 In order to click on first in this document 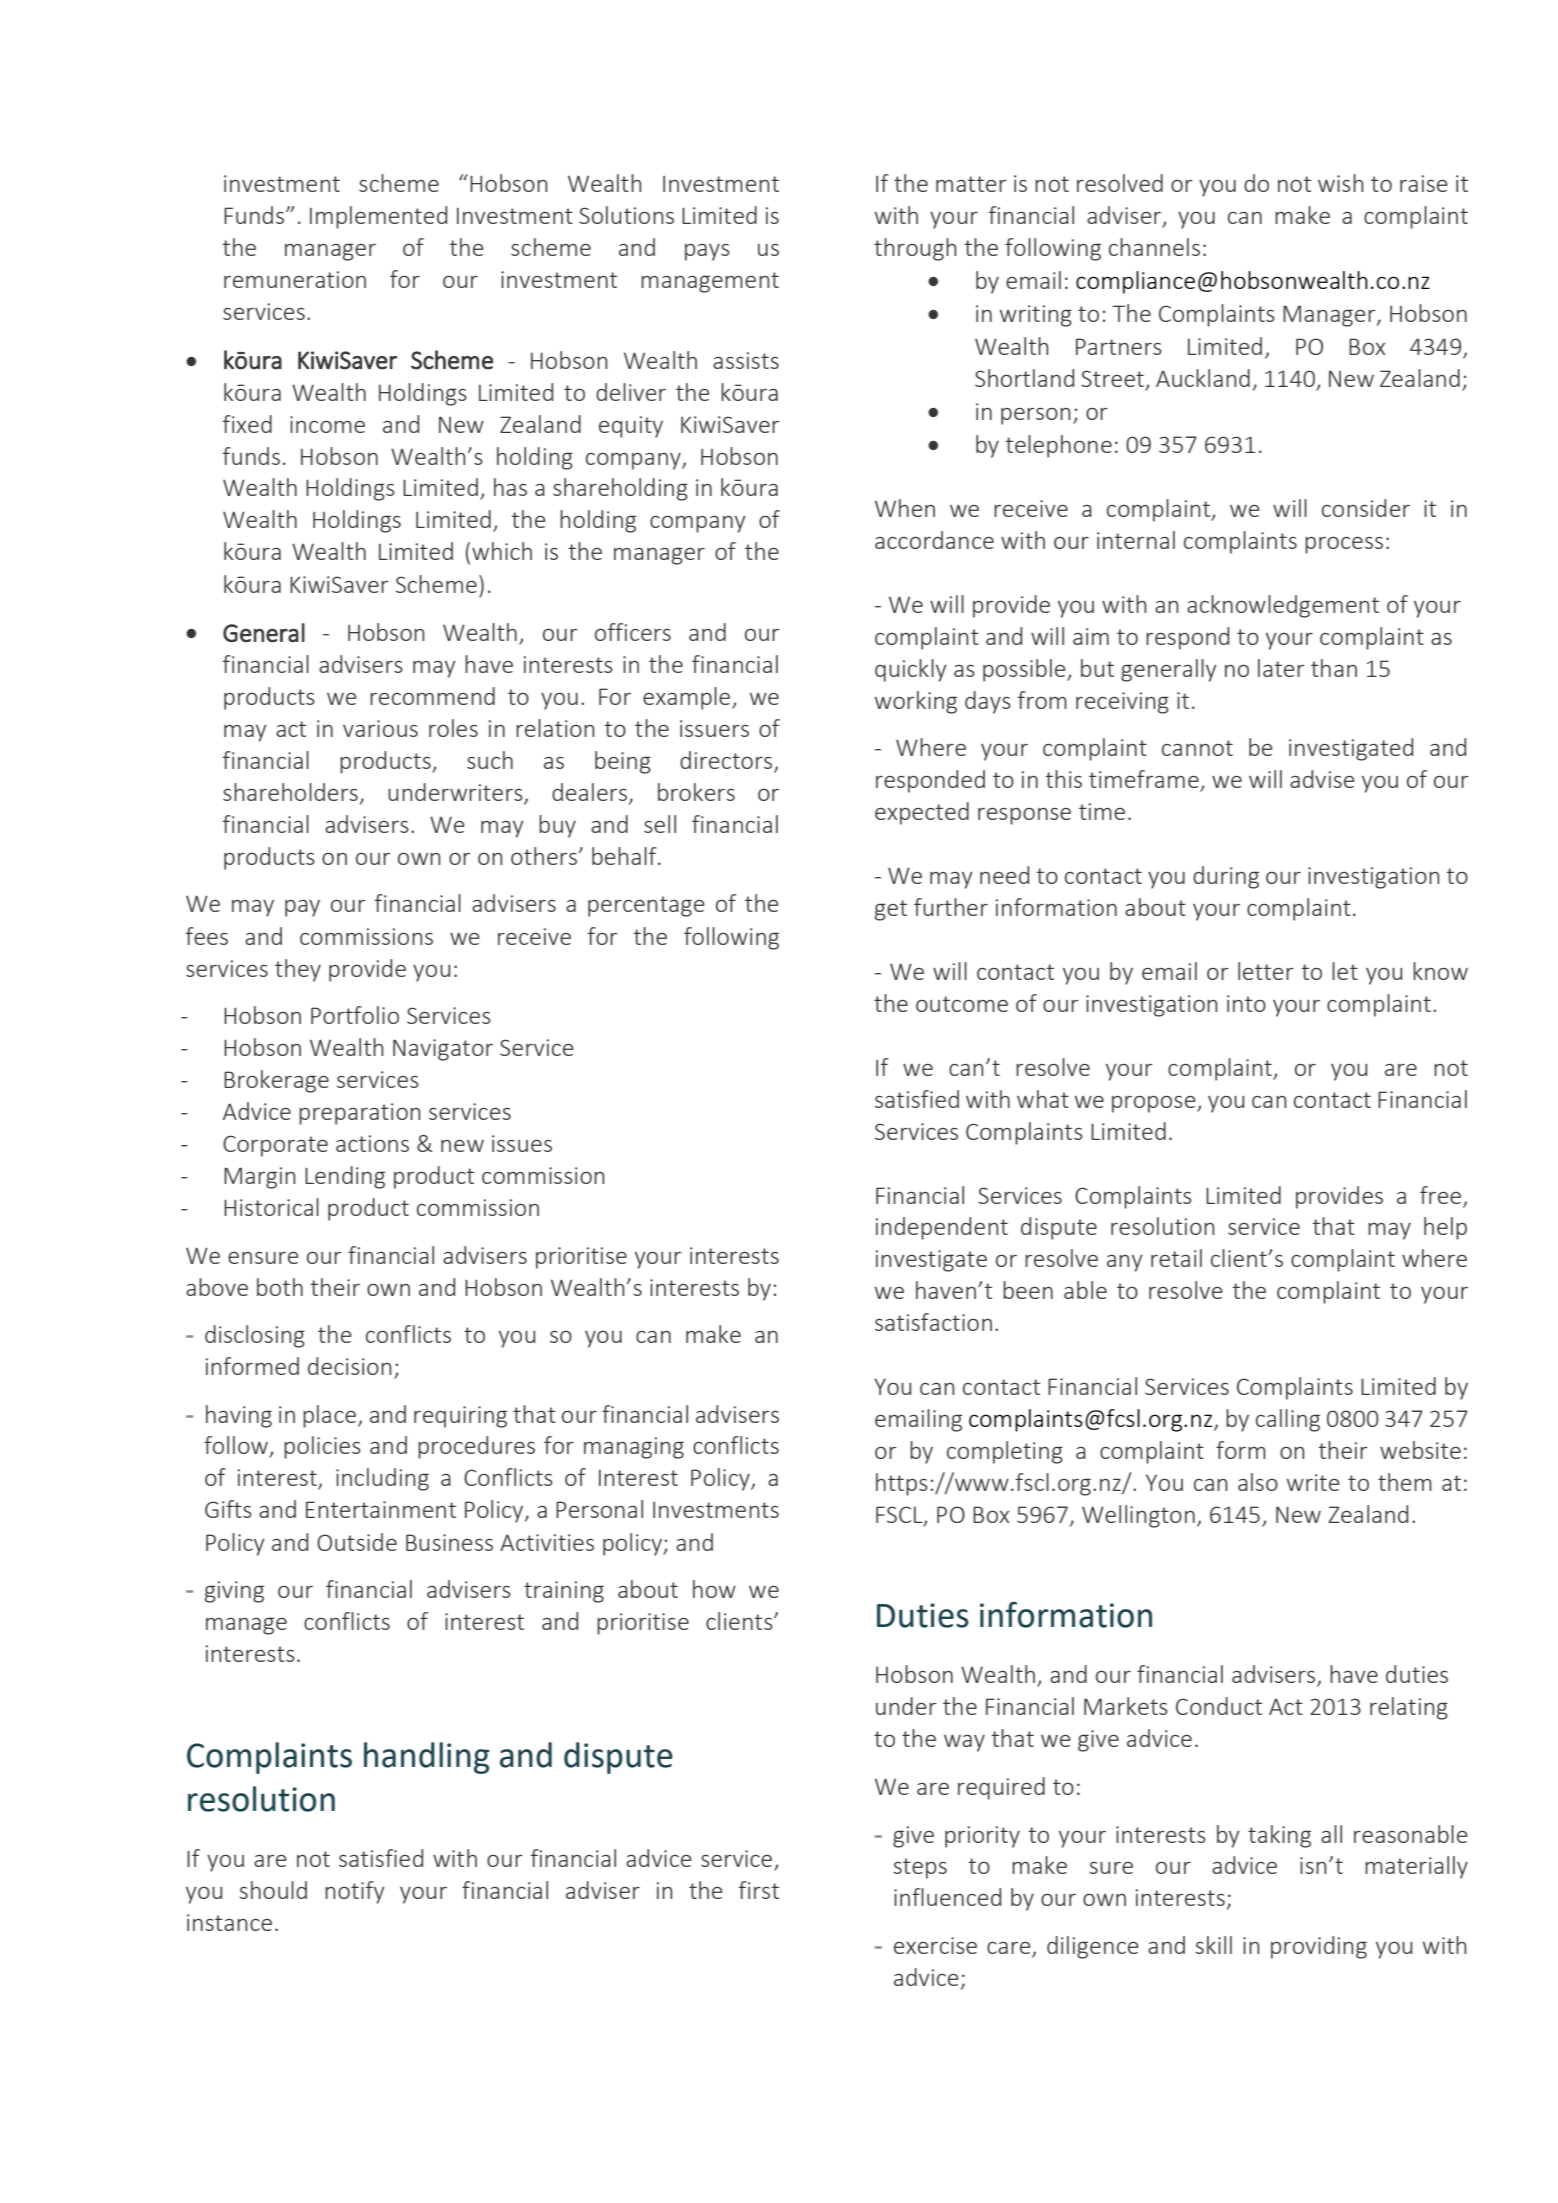, I will do `click(759, 1890)`.
